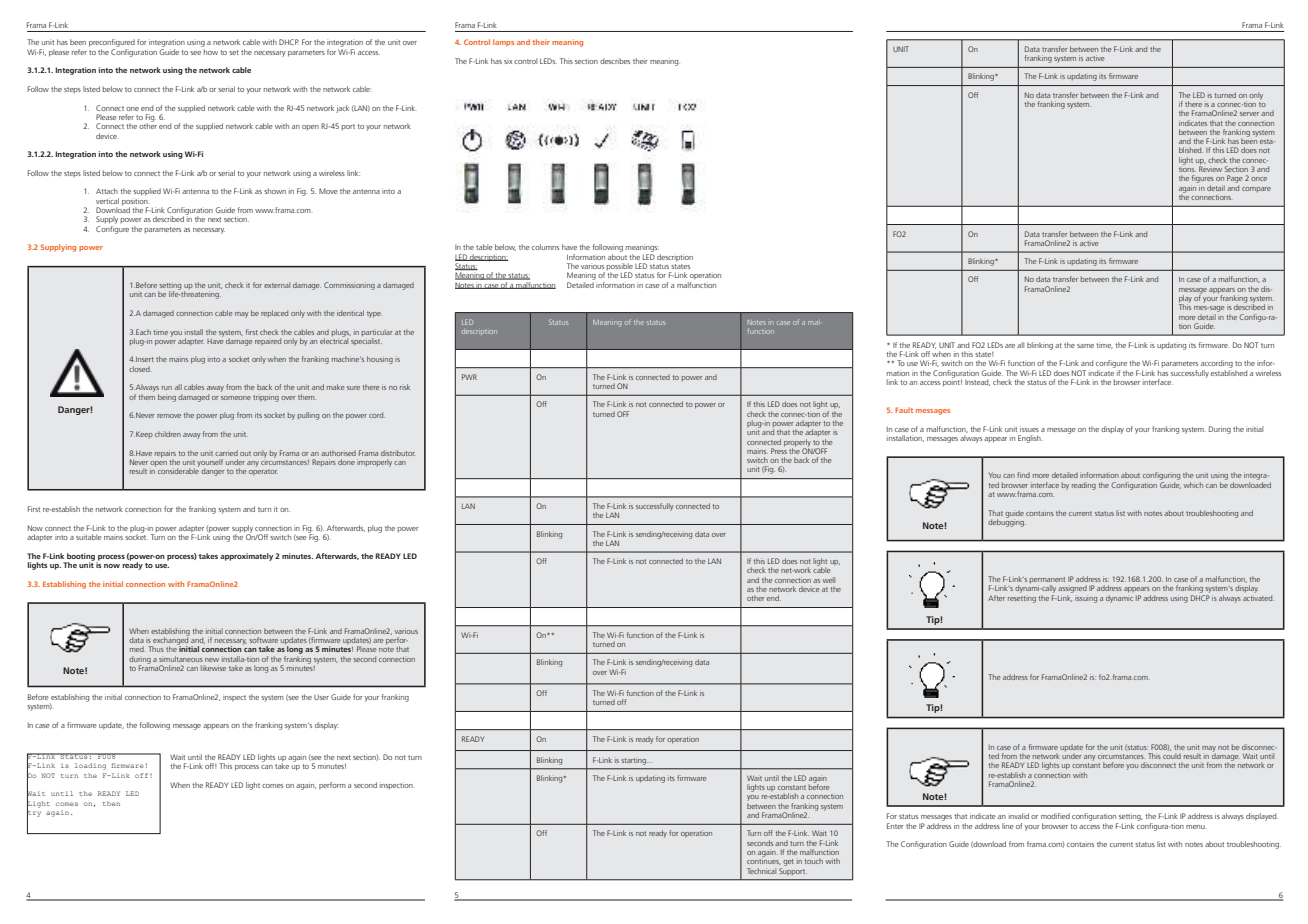  I want to click on reading, so click(1084, 486).
